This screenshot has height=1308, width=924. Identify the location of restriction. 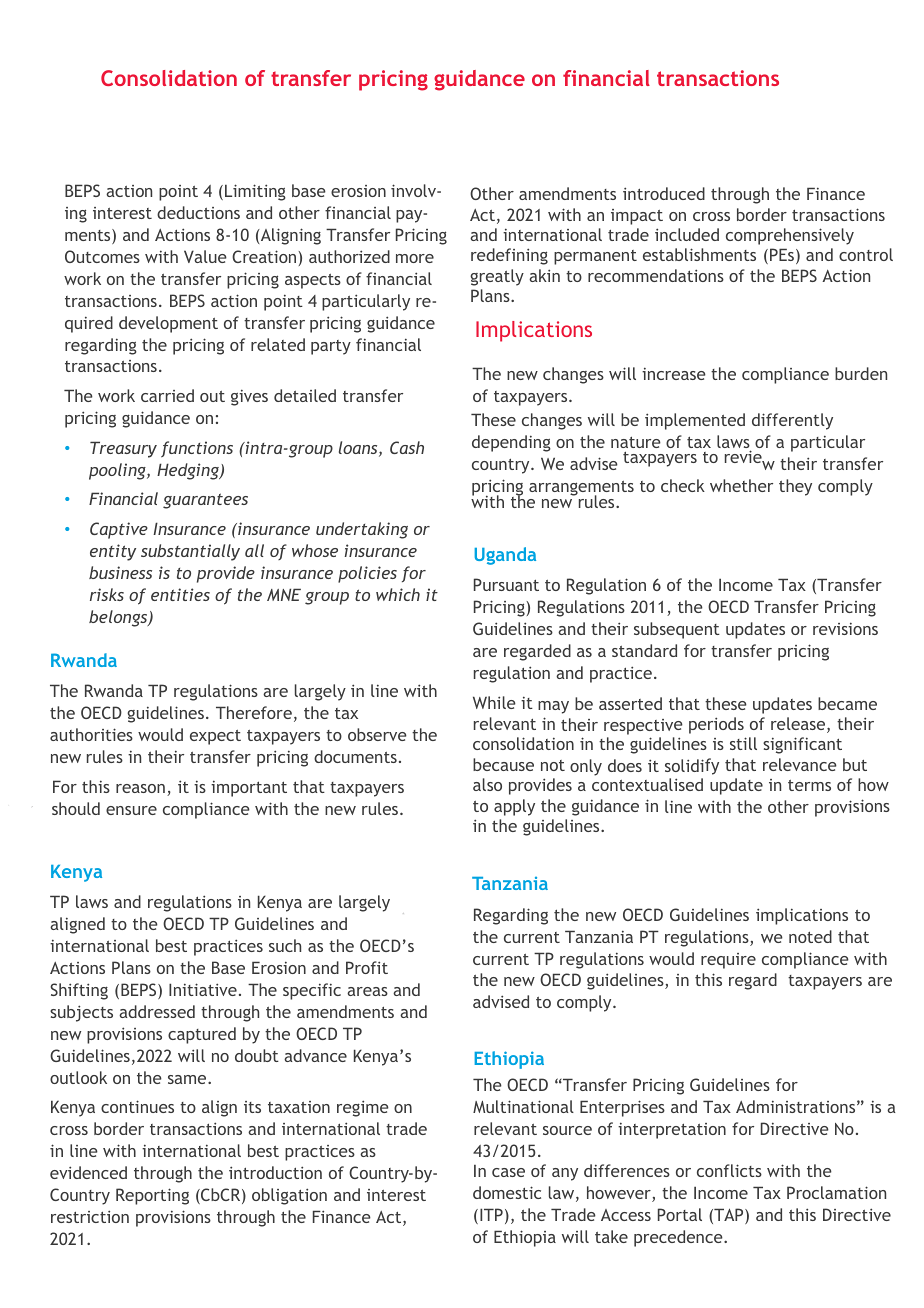
(90, 1216).
